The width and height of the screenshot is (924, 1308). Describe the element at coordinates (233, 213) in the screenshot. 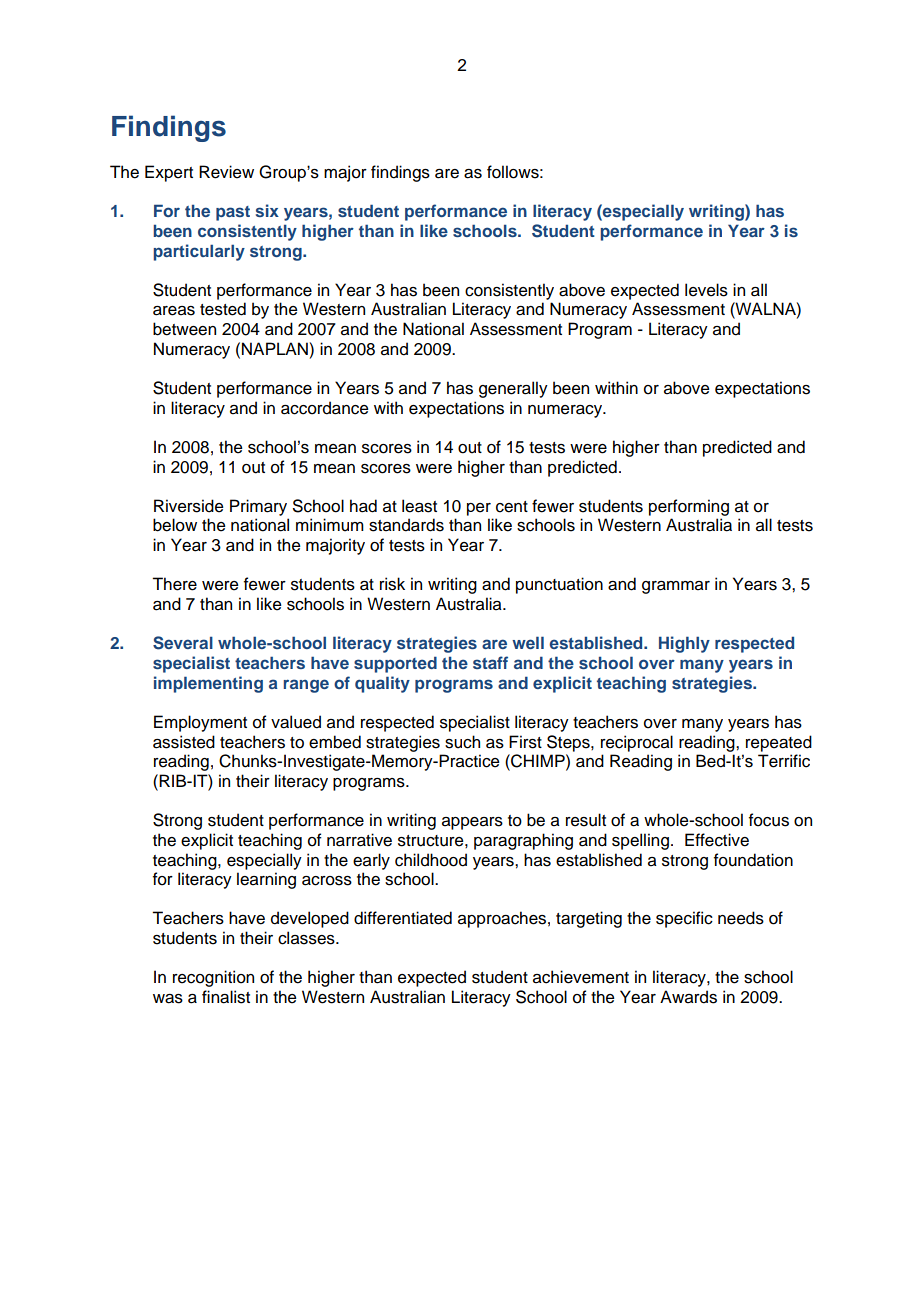

I see `past` at that location.
